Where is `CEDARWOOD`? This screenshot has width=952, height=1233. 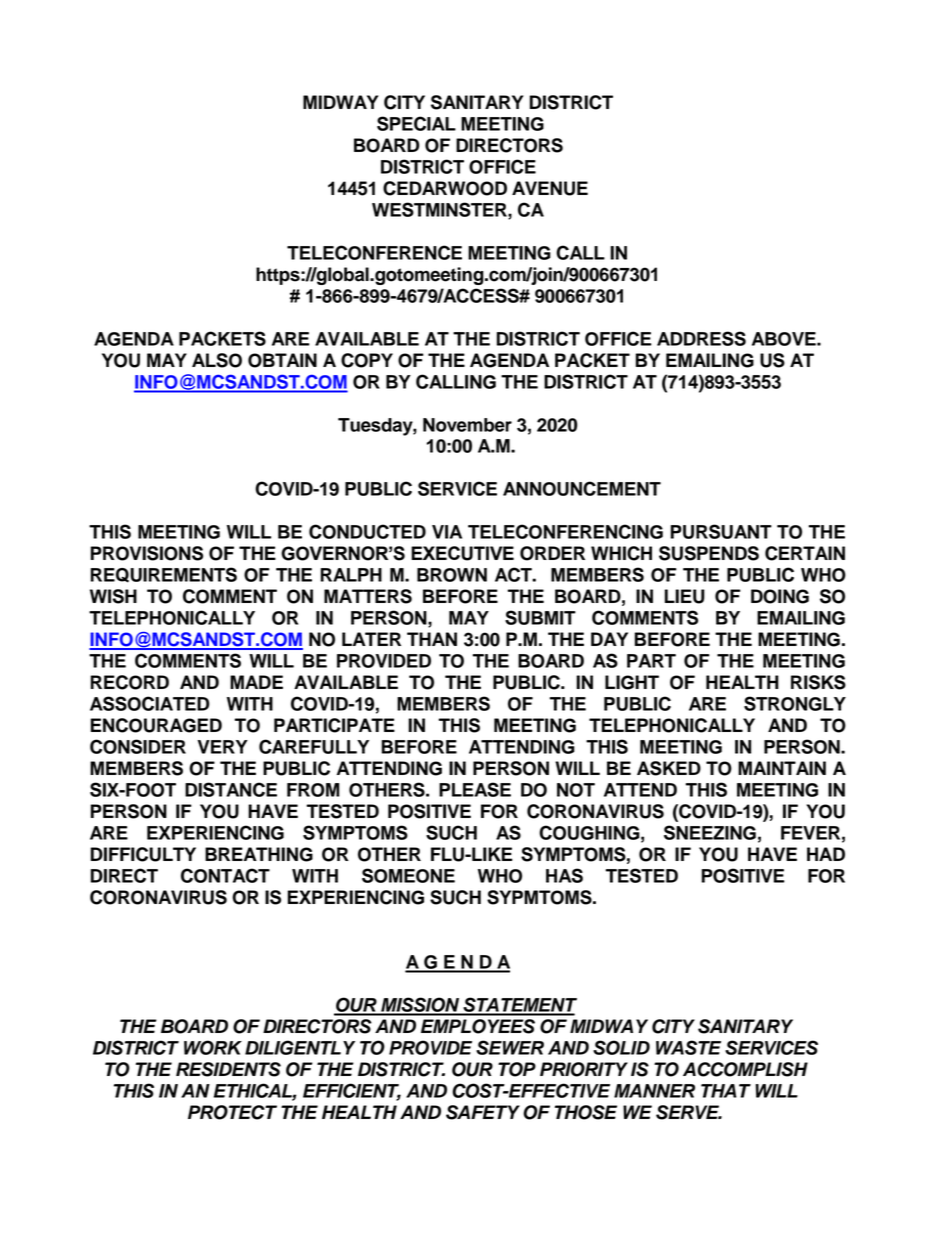
CEDARWOOD is located at coordinates (445, 188).
